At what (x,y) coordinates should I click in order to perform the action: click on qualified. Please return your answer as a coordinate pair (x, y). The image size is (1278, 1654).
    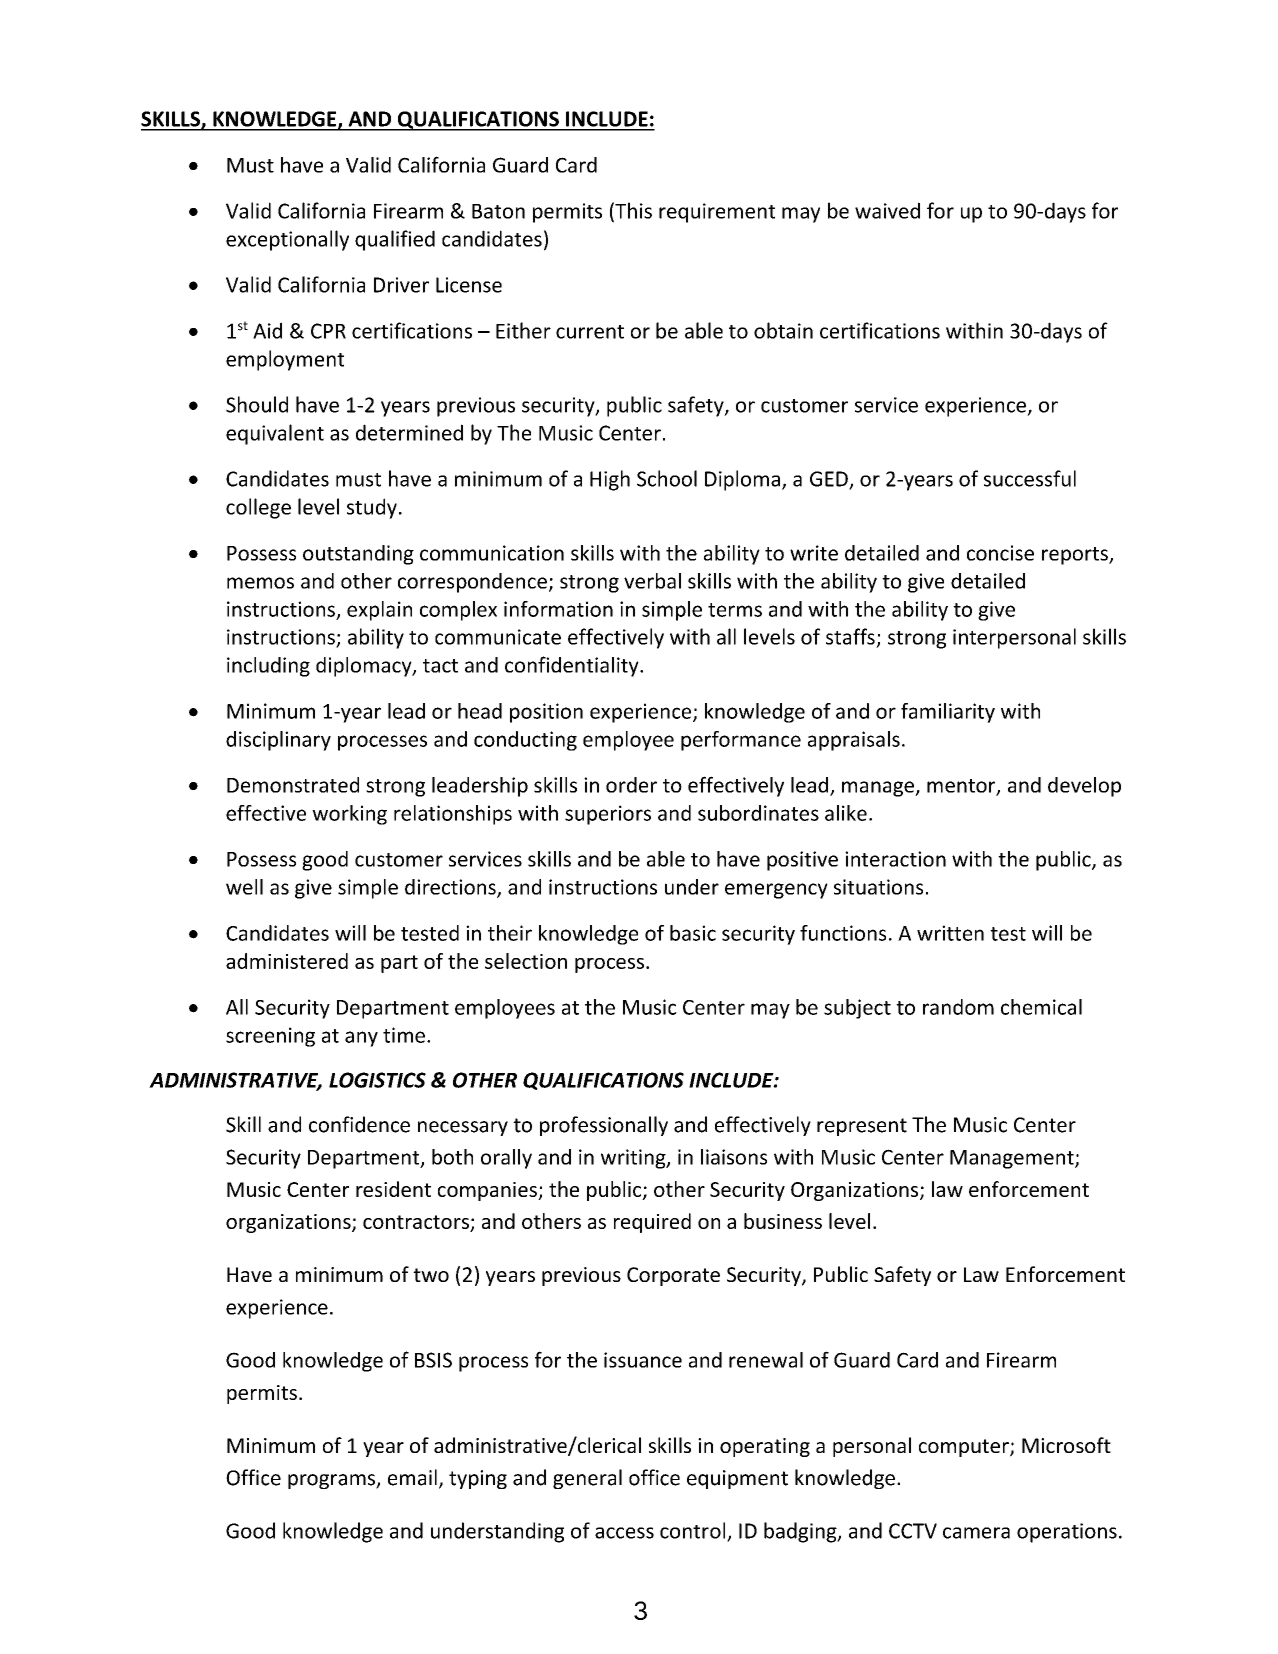
    Looking at the image, I should click on (395, 240).
